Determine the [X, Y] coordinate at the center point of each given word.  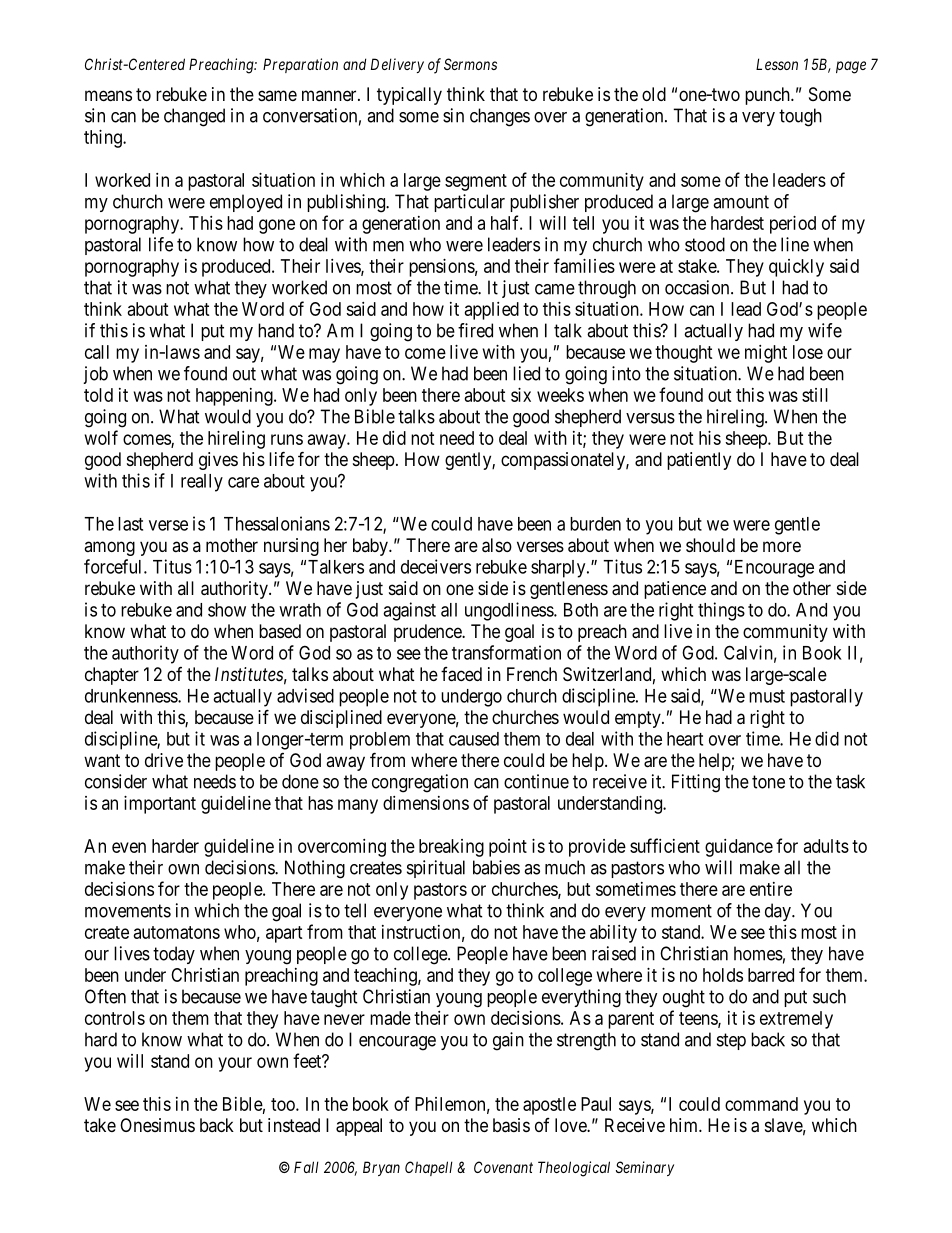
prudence [428, 633]
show [227, 610]
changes [500, 117]
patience [675, 590]
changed [194, 117]
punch [768, 96]
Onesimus [157, 1125]
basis [511, 1125]
